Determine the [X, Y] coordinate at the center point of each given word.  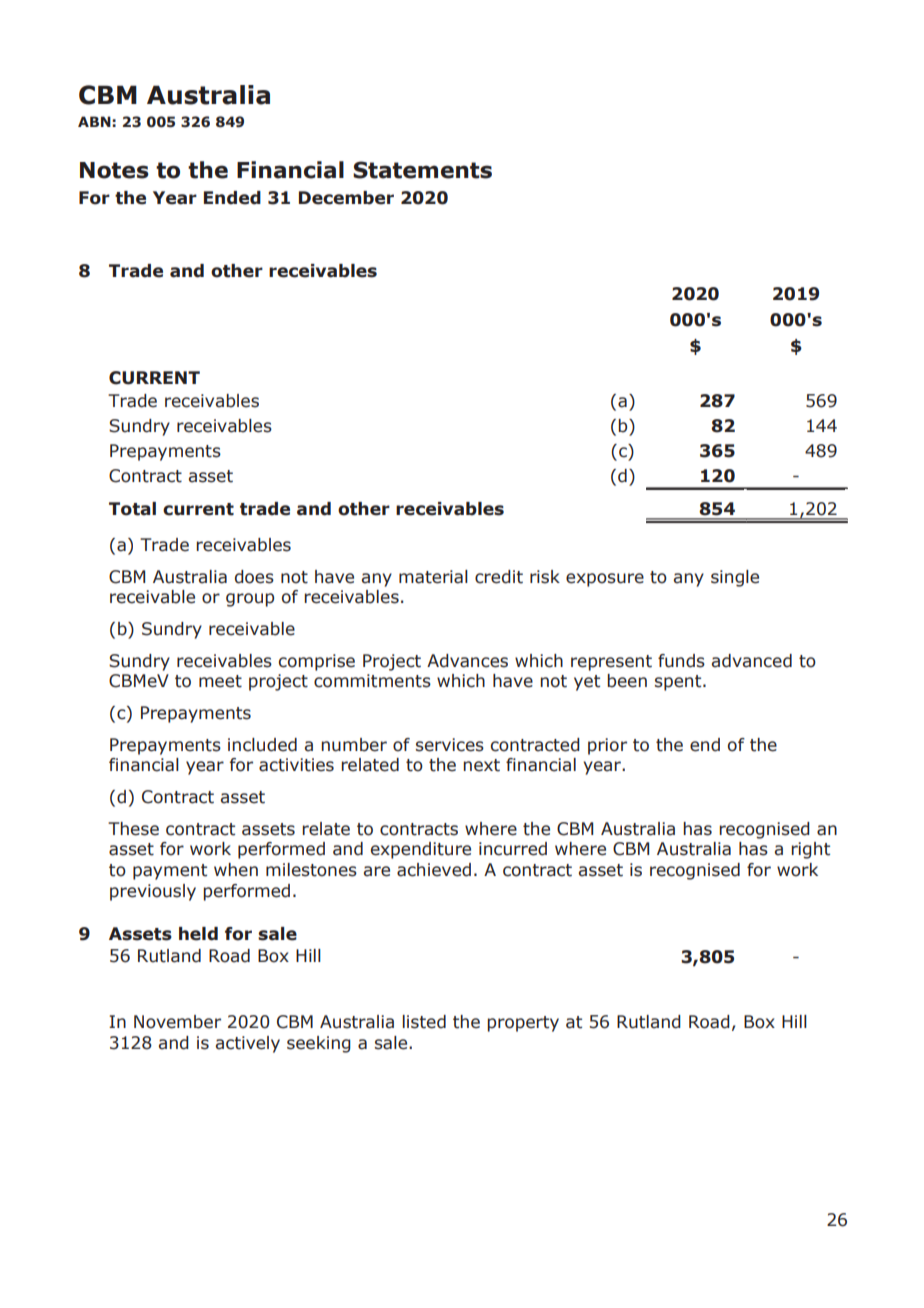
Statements [422, 170]
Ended [232, 198]
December [346, 198]
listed [424, 1022]
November [177, 1022]
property [523, 1024]
